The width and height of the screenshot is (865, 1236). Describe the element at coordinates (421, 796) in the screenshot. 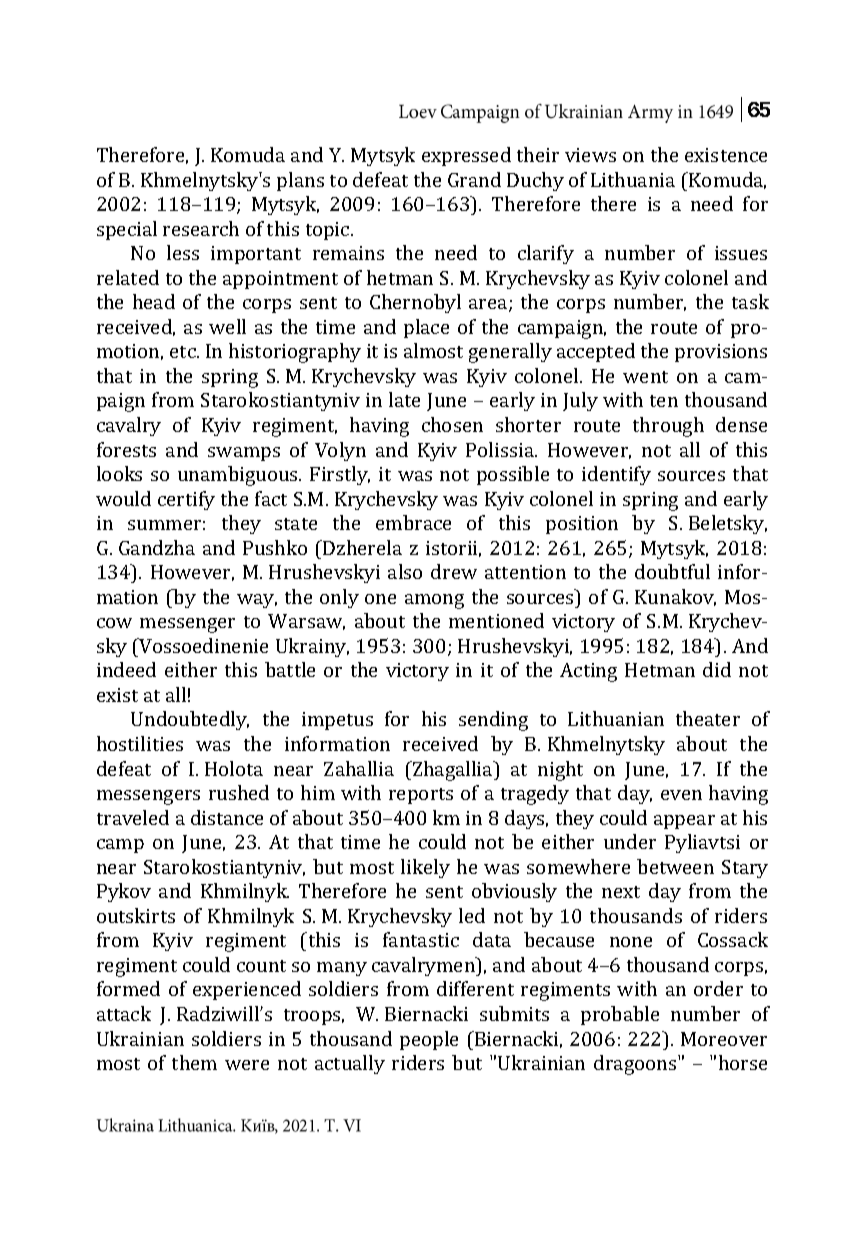

I see `reports` at that location.
